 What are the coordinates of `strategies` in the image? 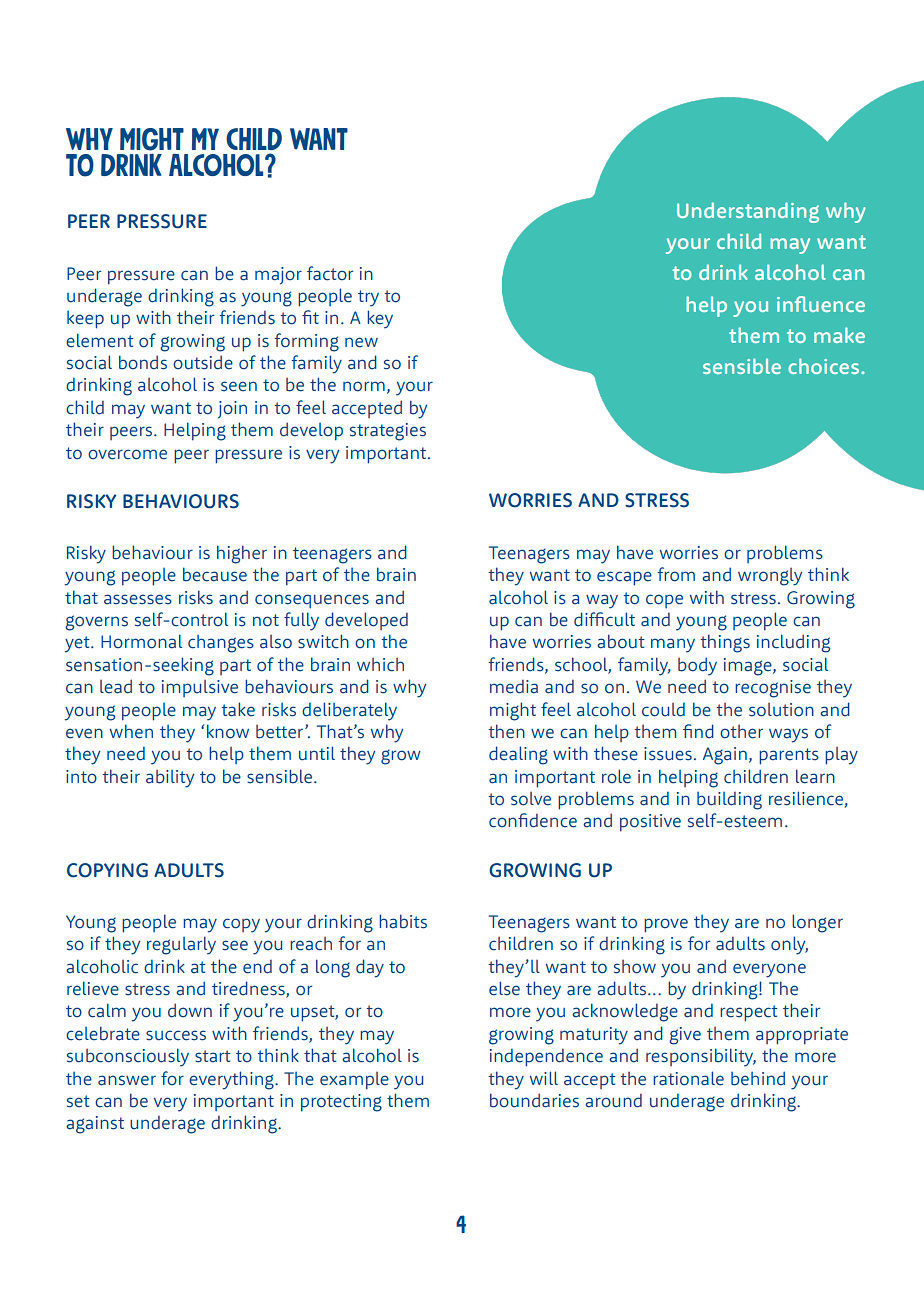 It's located at (388, 432).
